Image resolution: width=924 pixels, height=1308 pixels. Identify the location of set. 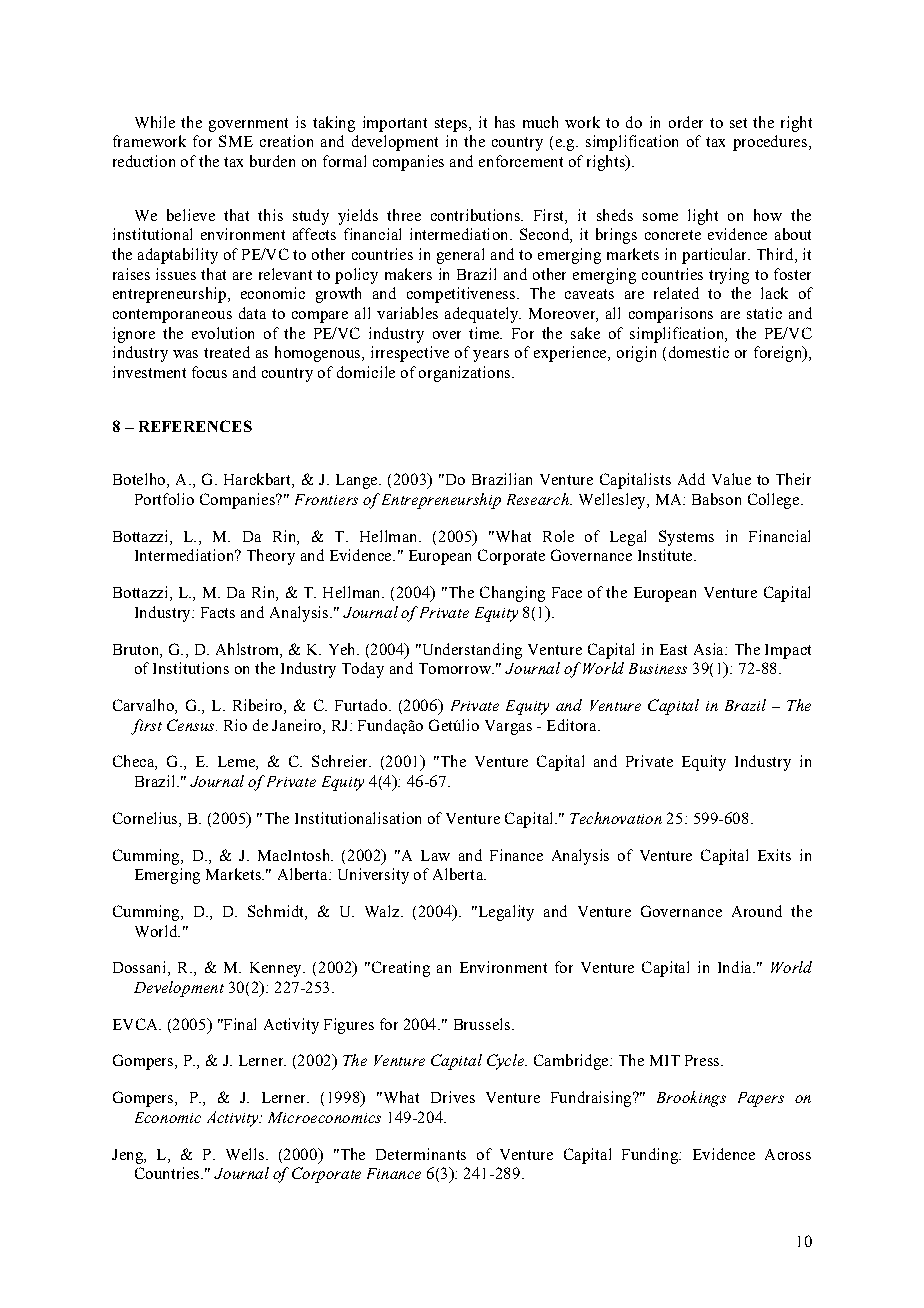
(738, 123).
